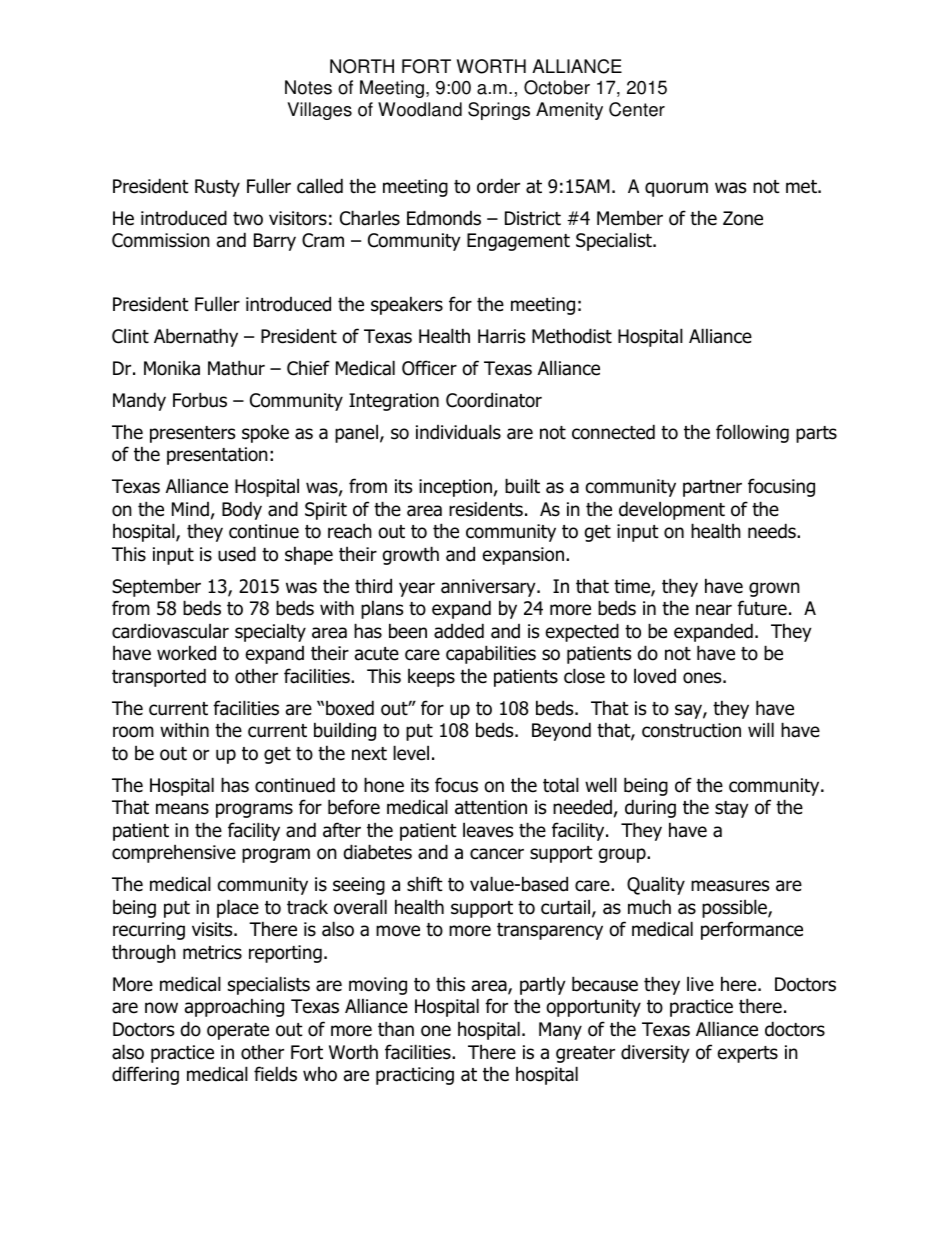 The height and width of the page is (1233, 952). I want to click on means, so click(182, 809).
